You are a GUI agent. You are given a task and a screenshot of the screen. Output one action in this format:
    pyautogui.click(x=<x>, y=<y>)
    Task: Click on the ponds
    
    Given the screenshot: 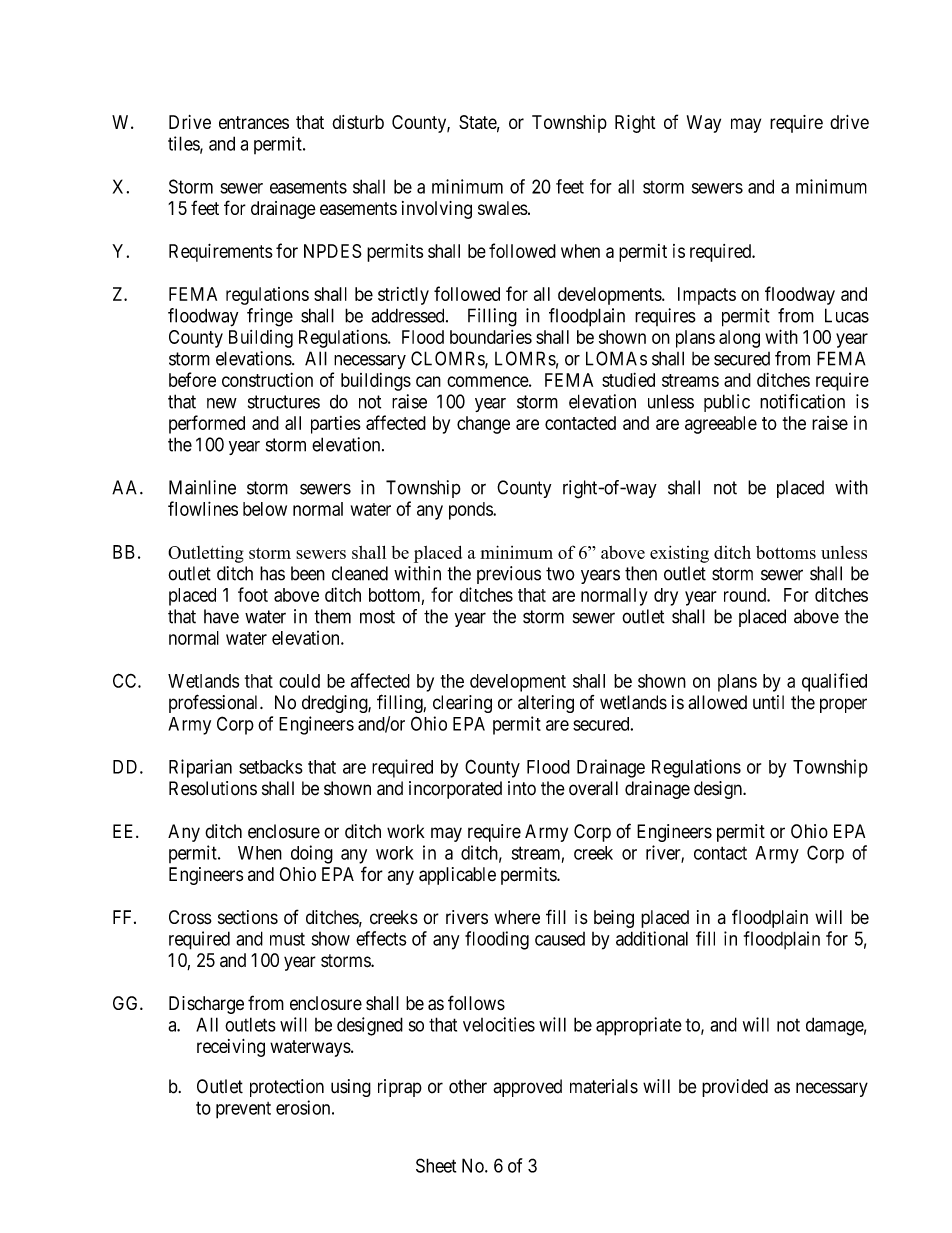 What is the action you would take?
    pyautogui.click(x=471, y=511)
